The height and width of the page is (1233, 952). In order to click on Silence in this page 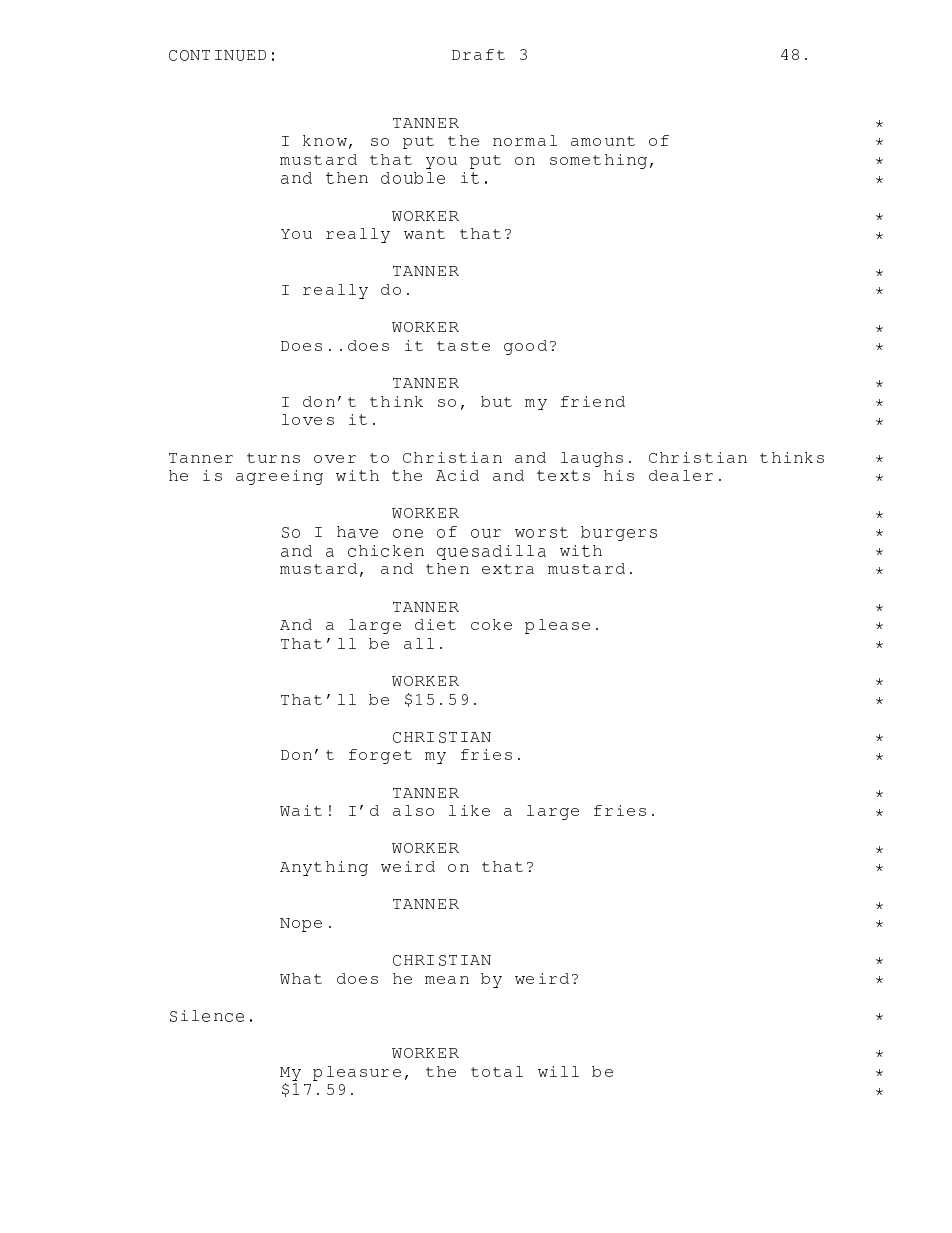, I will do `click(207, 1016)`.
